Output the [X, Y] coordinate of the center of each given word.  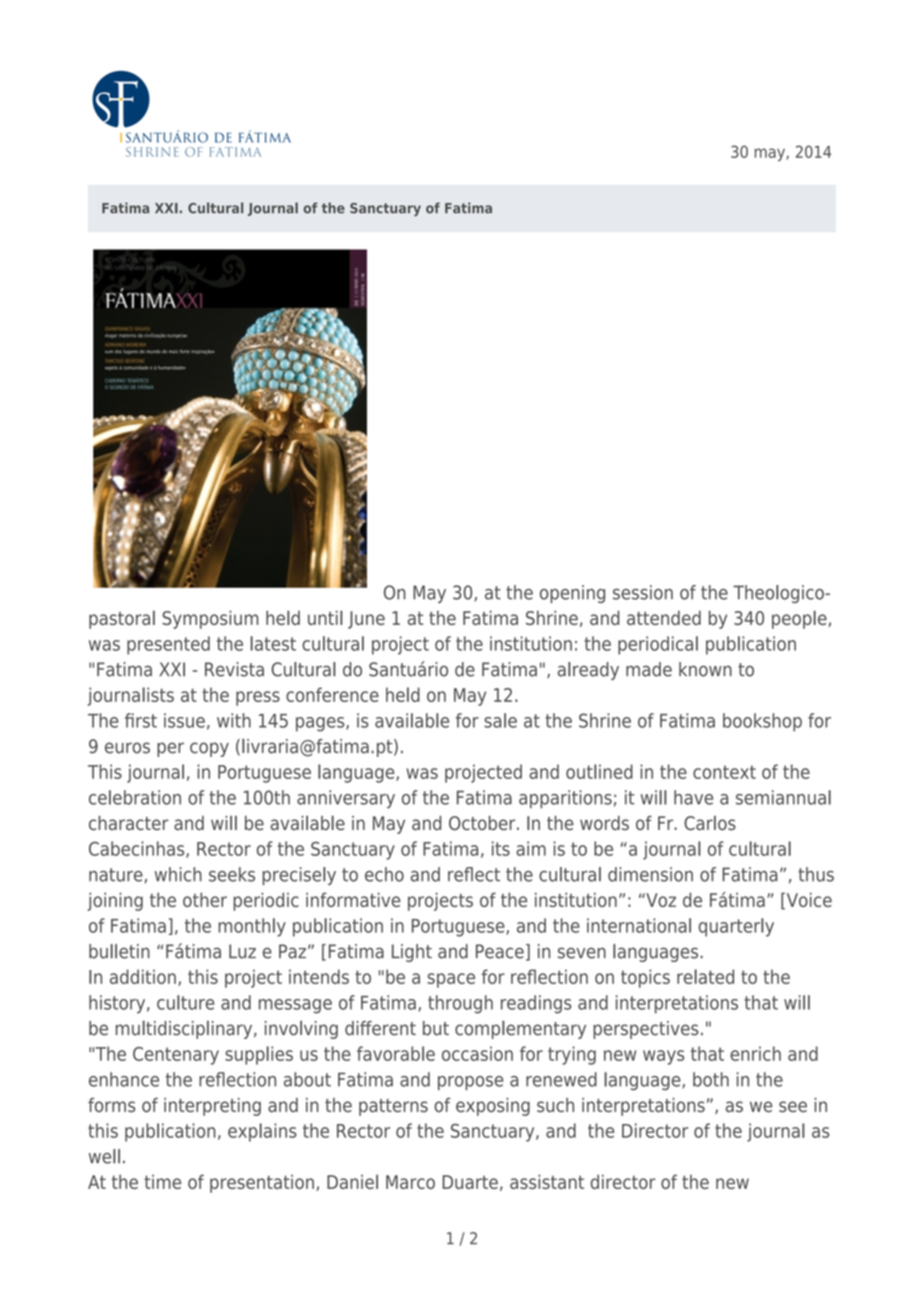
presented [168, 645]
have [693, 797]
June [366, 620]
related [705, 976]
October [483, 823]
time [162, 1182]
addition [143, 976]
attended [664, 617]
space [451, 980]
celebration [135, 797]
